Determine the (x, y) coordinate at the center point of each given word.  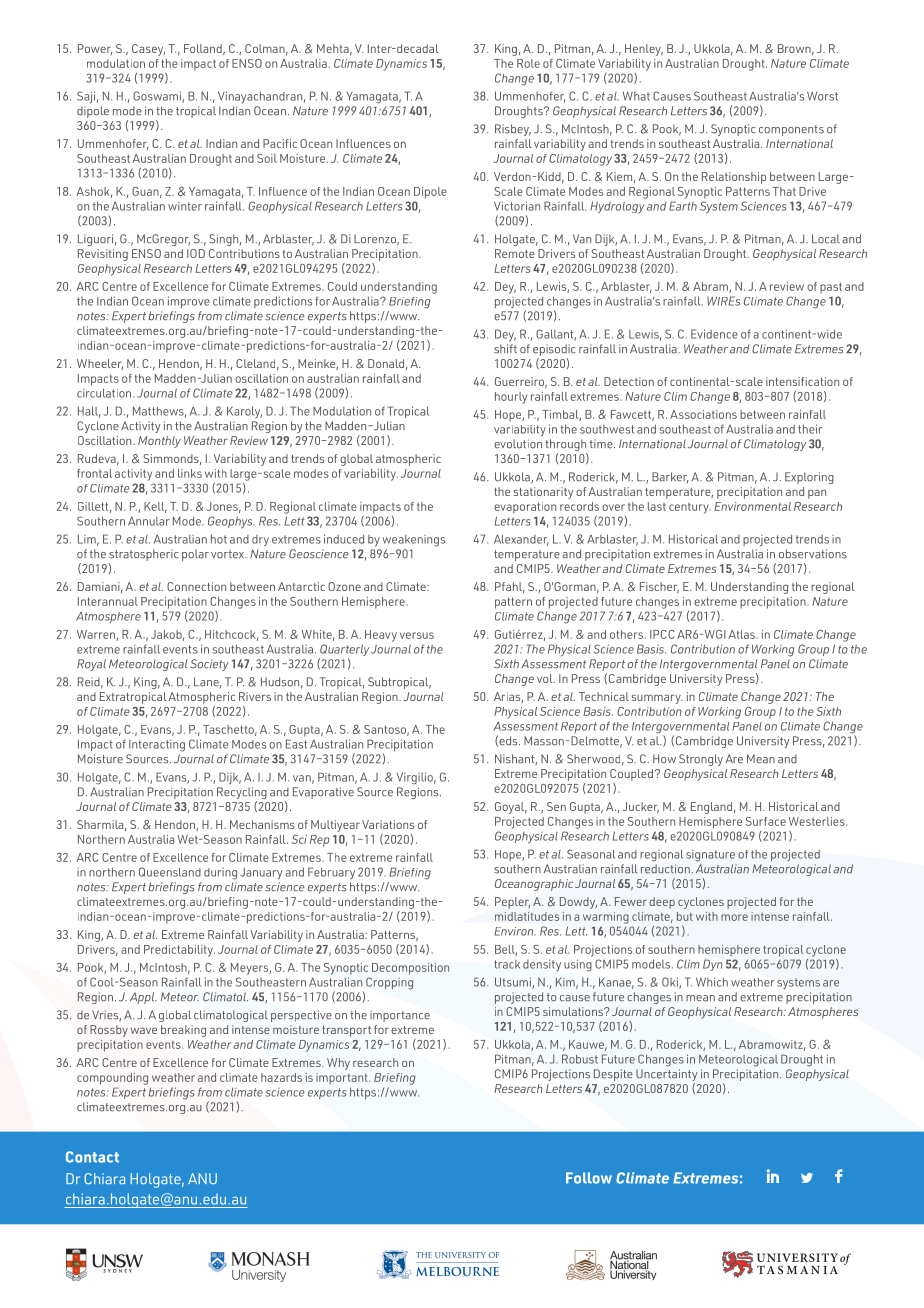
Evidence (714, 334)
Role (528, 63)
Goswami (158, 97)
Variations (388, 824)
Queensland (170, 872)
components (791, 130)
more (734, 917)
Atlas (743, 634)
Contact (92, 1157)
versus (417, 635)
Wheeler (100, 364)
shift (505, 349)
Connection (196, 586)
